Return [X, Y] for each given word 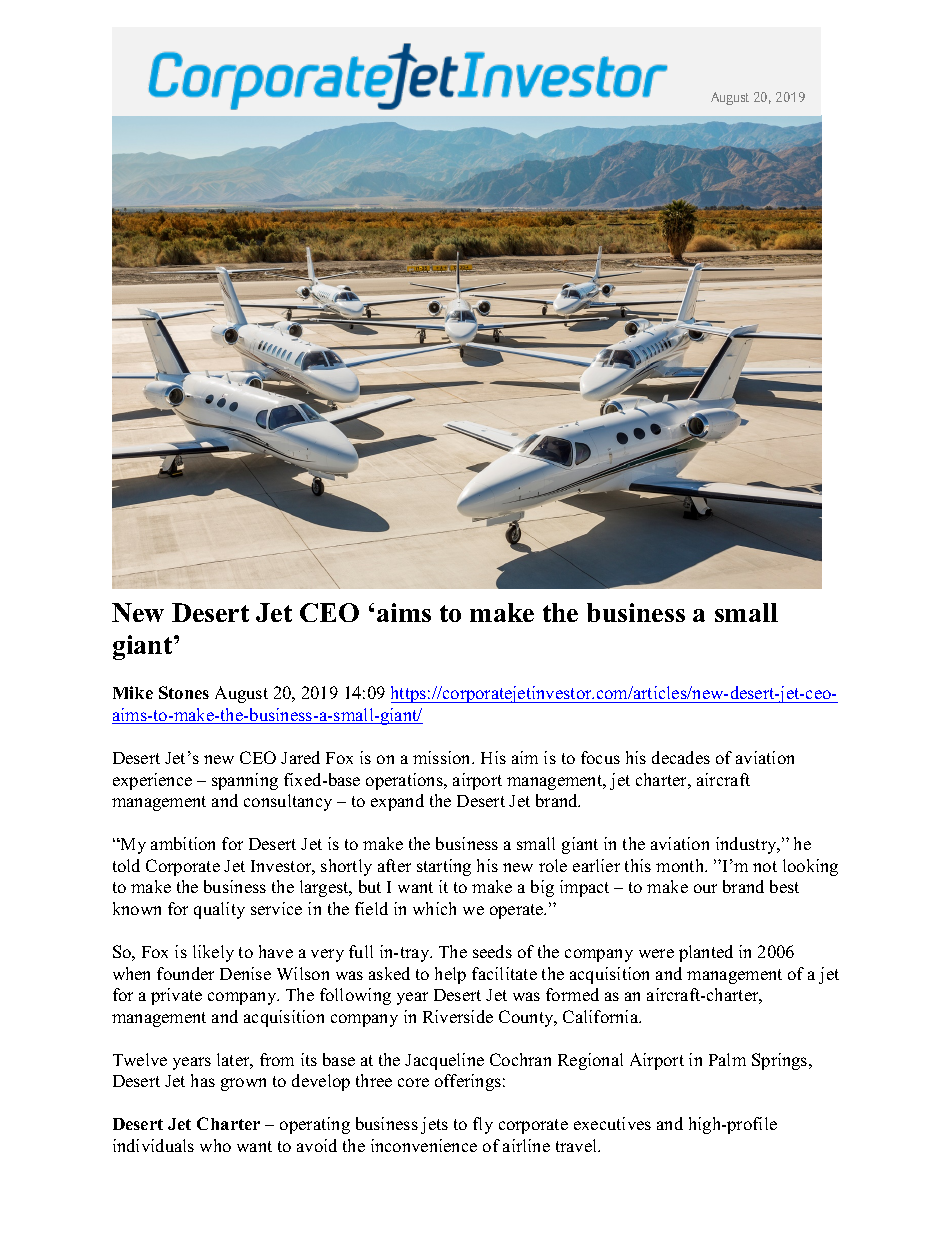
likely [213, 953]
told [126, 865]
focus [600, 757]
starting [444, 867]
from [277, 1059]
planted [706, 953]
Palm [727, 1059]
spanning [245, 781]
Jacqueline [444, 1061]
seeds [492, 951]
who [215, 1145]
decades [681, 757]
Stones [184, 692]
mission [443, 757]
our [705, 888]
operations [405, 781]
